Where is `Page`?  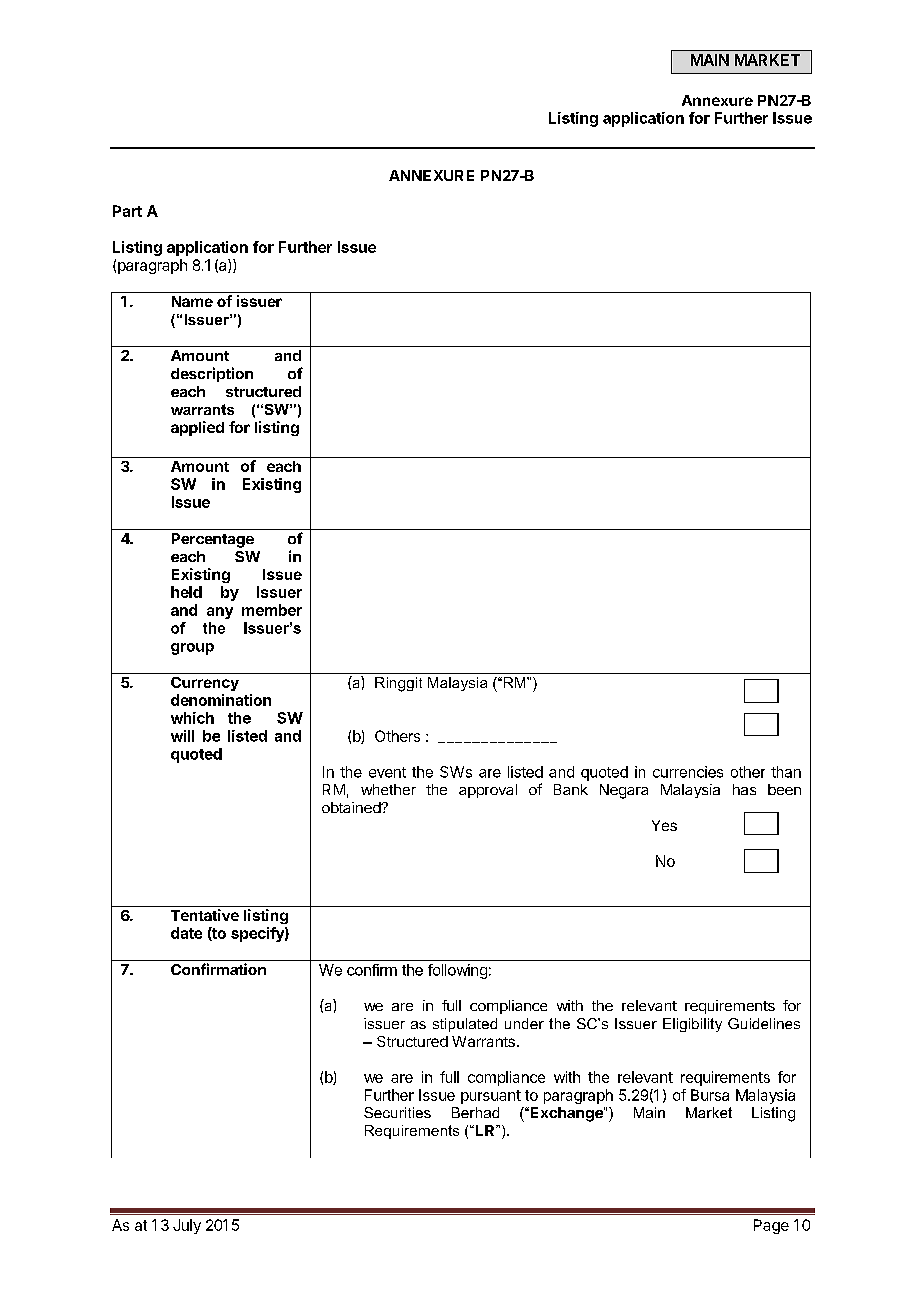
Page is located at coordinates (771, 1226).
